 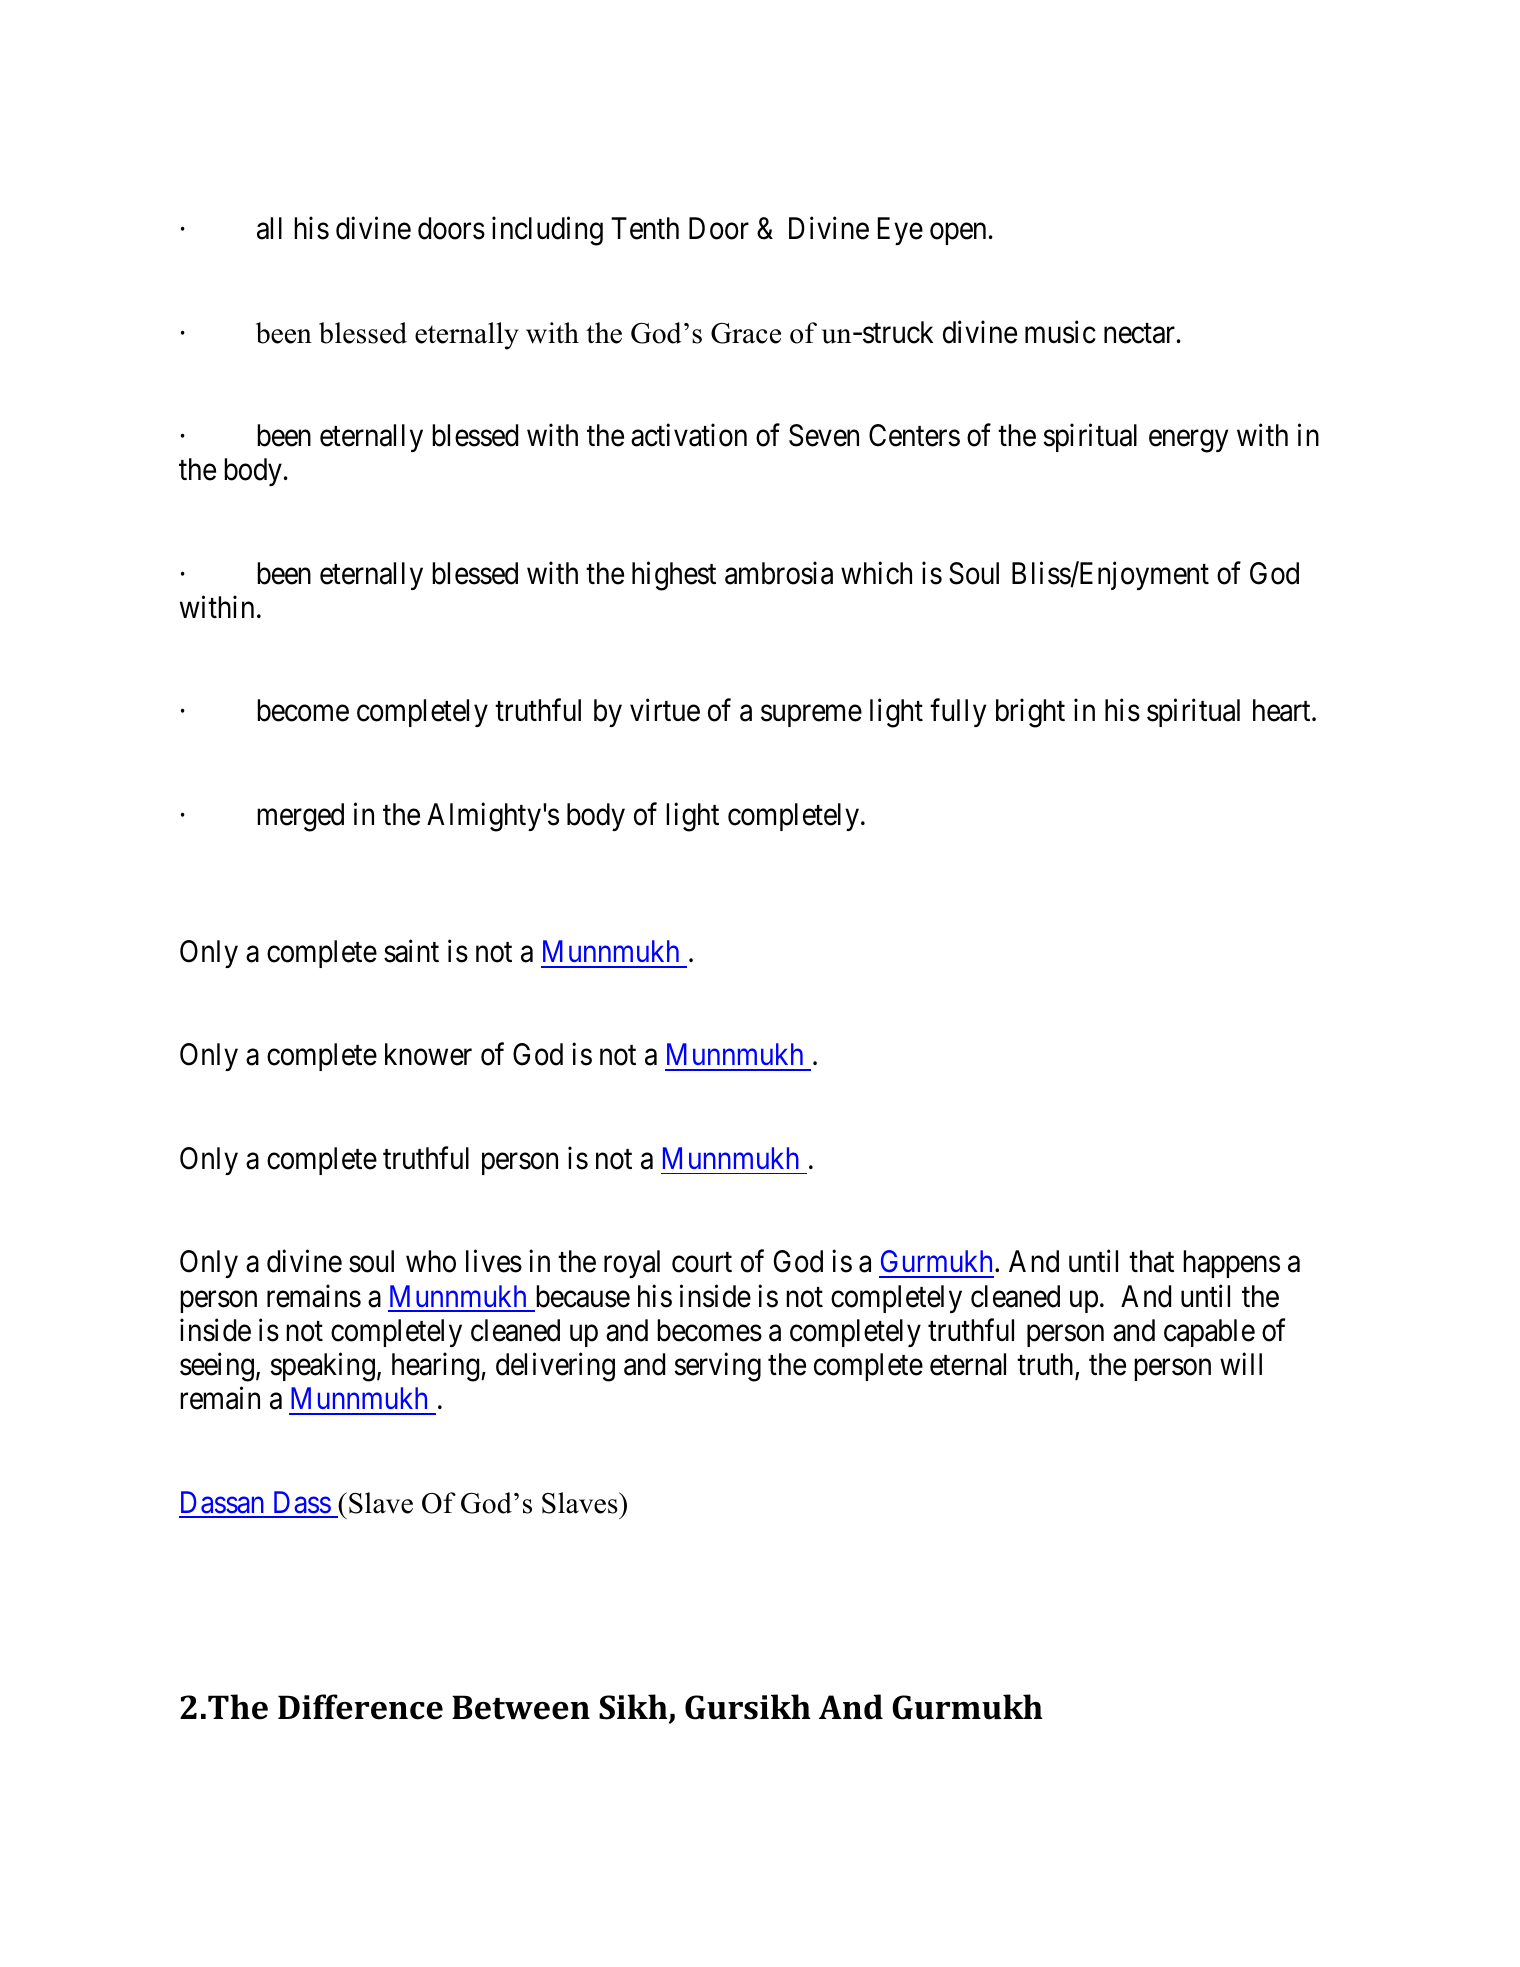 What do you see at coordinates (521, 1707) in the image?
I see `Between` at bounding box center [521, 1707].
